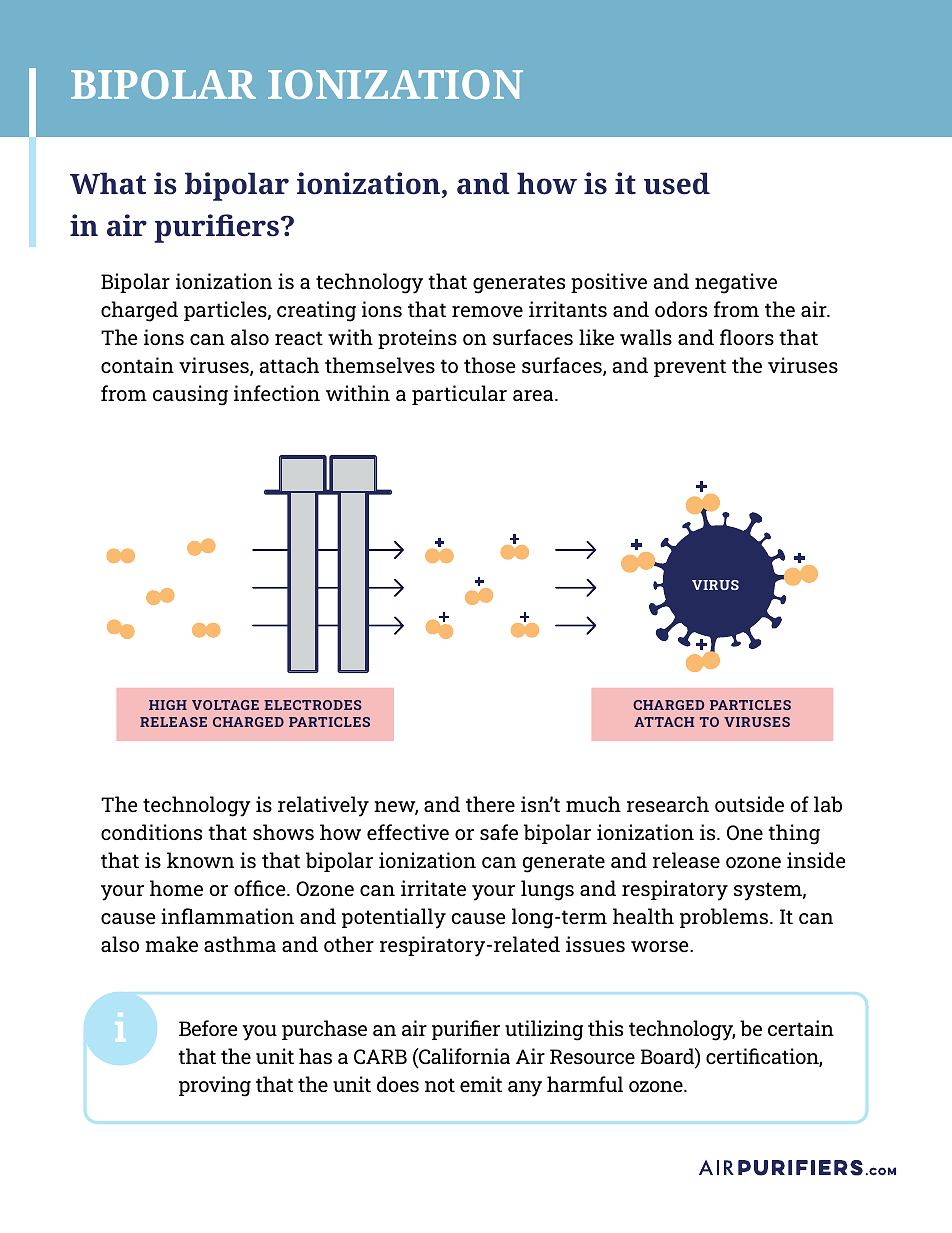  What do you see at coordinates (459, 395) in the image?
I see `particular` at bounding box center [459, 395].
